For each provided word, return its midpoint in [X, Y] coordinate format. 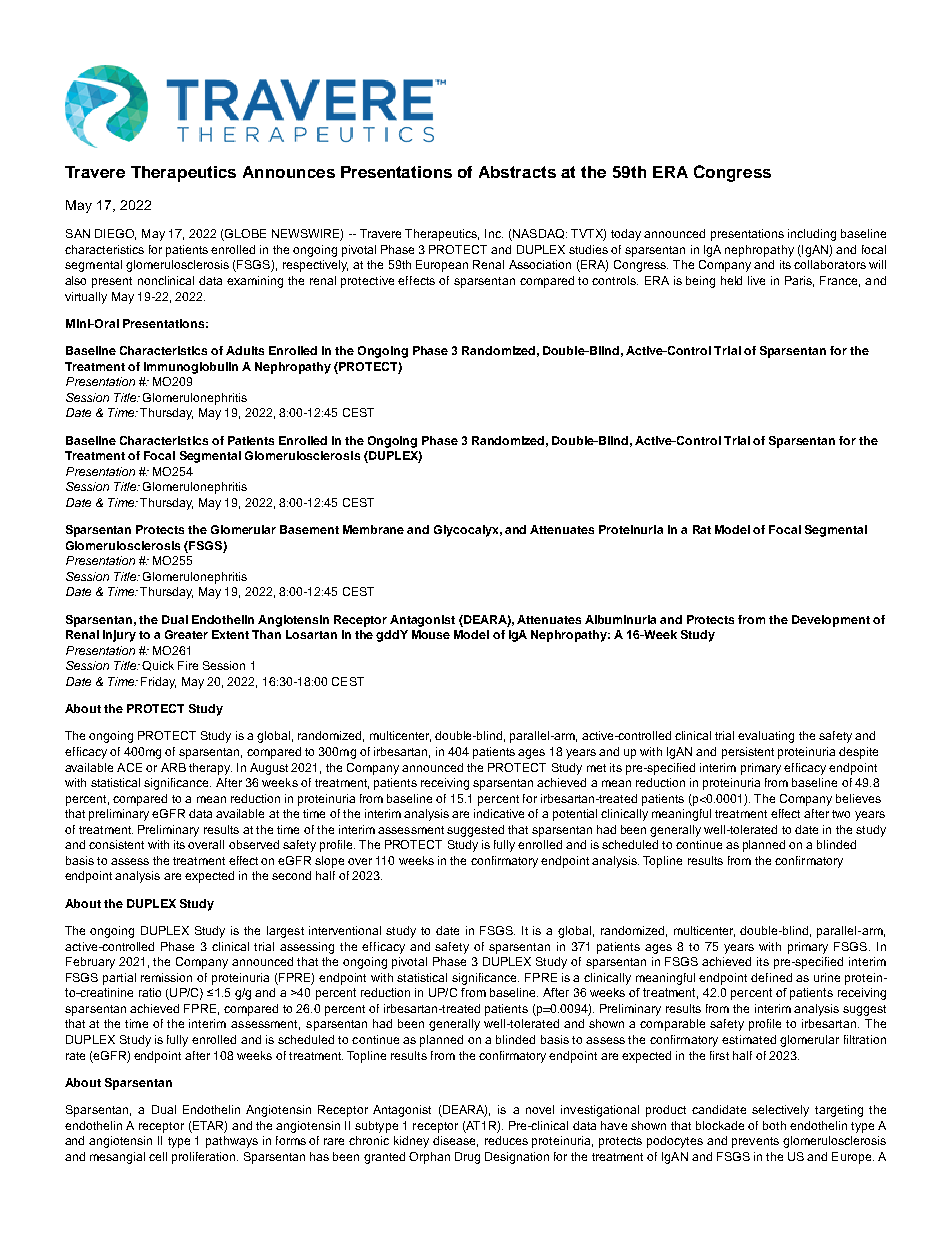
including [812, 235]
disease [455, 1141]
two [841, 814]
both [774, 1125]
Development [831, 621]
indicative [499, 813]
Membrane [373, 529]
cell [158, 1156]
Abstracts [517, 172]
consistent [116, 844]
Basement [309, 529]
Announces [289, 172]
